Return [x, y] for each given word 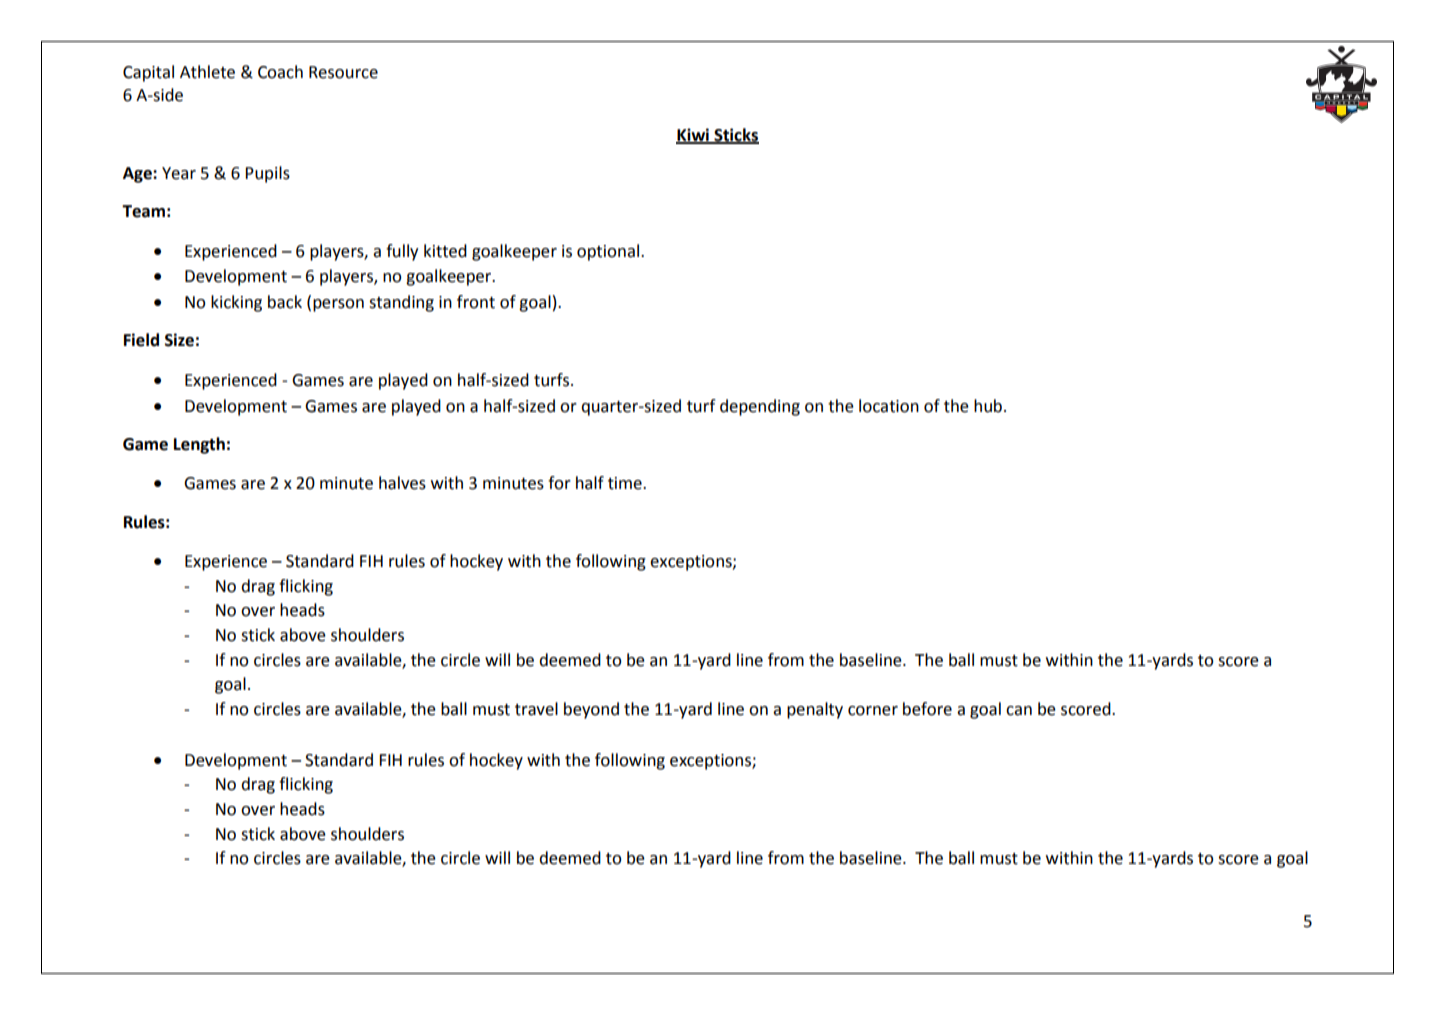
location [889, 406]
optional [608, 252]
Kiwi [693, 135]
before [927, 709]
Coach [280, 72]
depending [760, 407]
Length [199, 445]
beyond [591, 710]
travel [536, 709]
